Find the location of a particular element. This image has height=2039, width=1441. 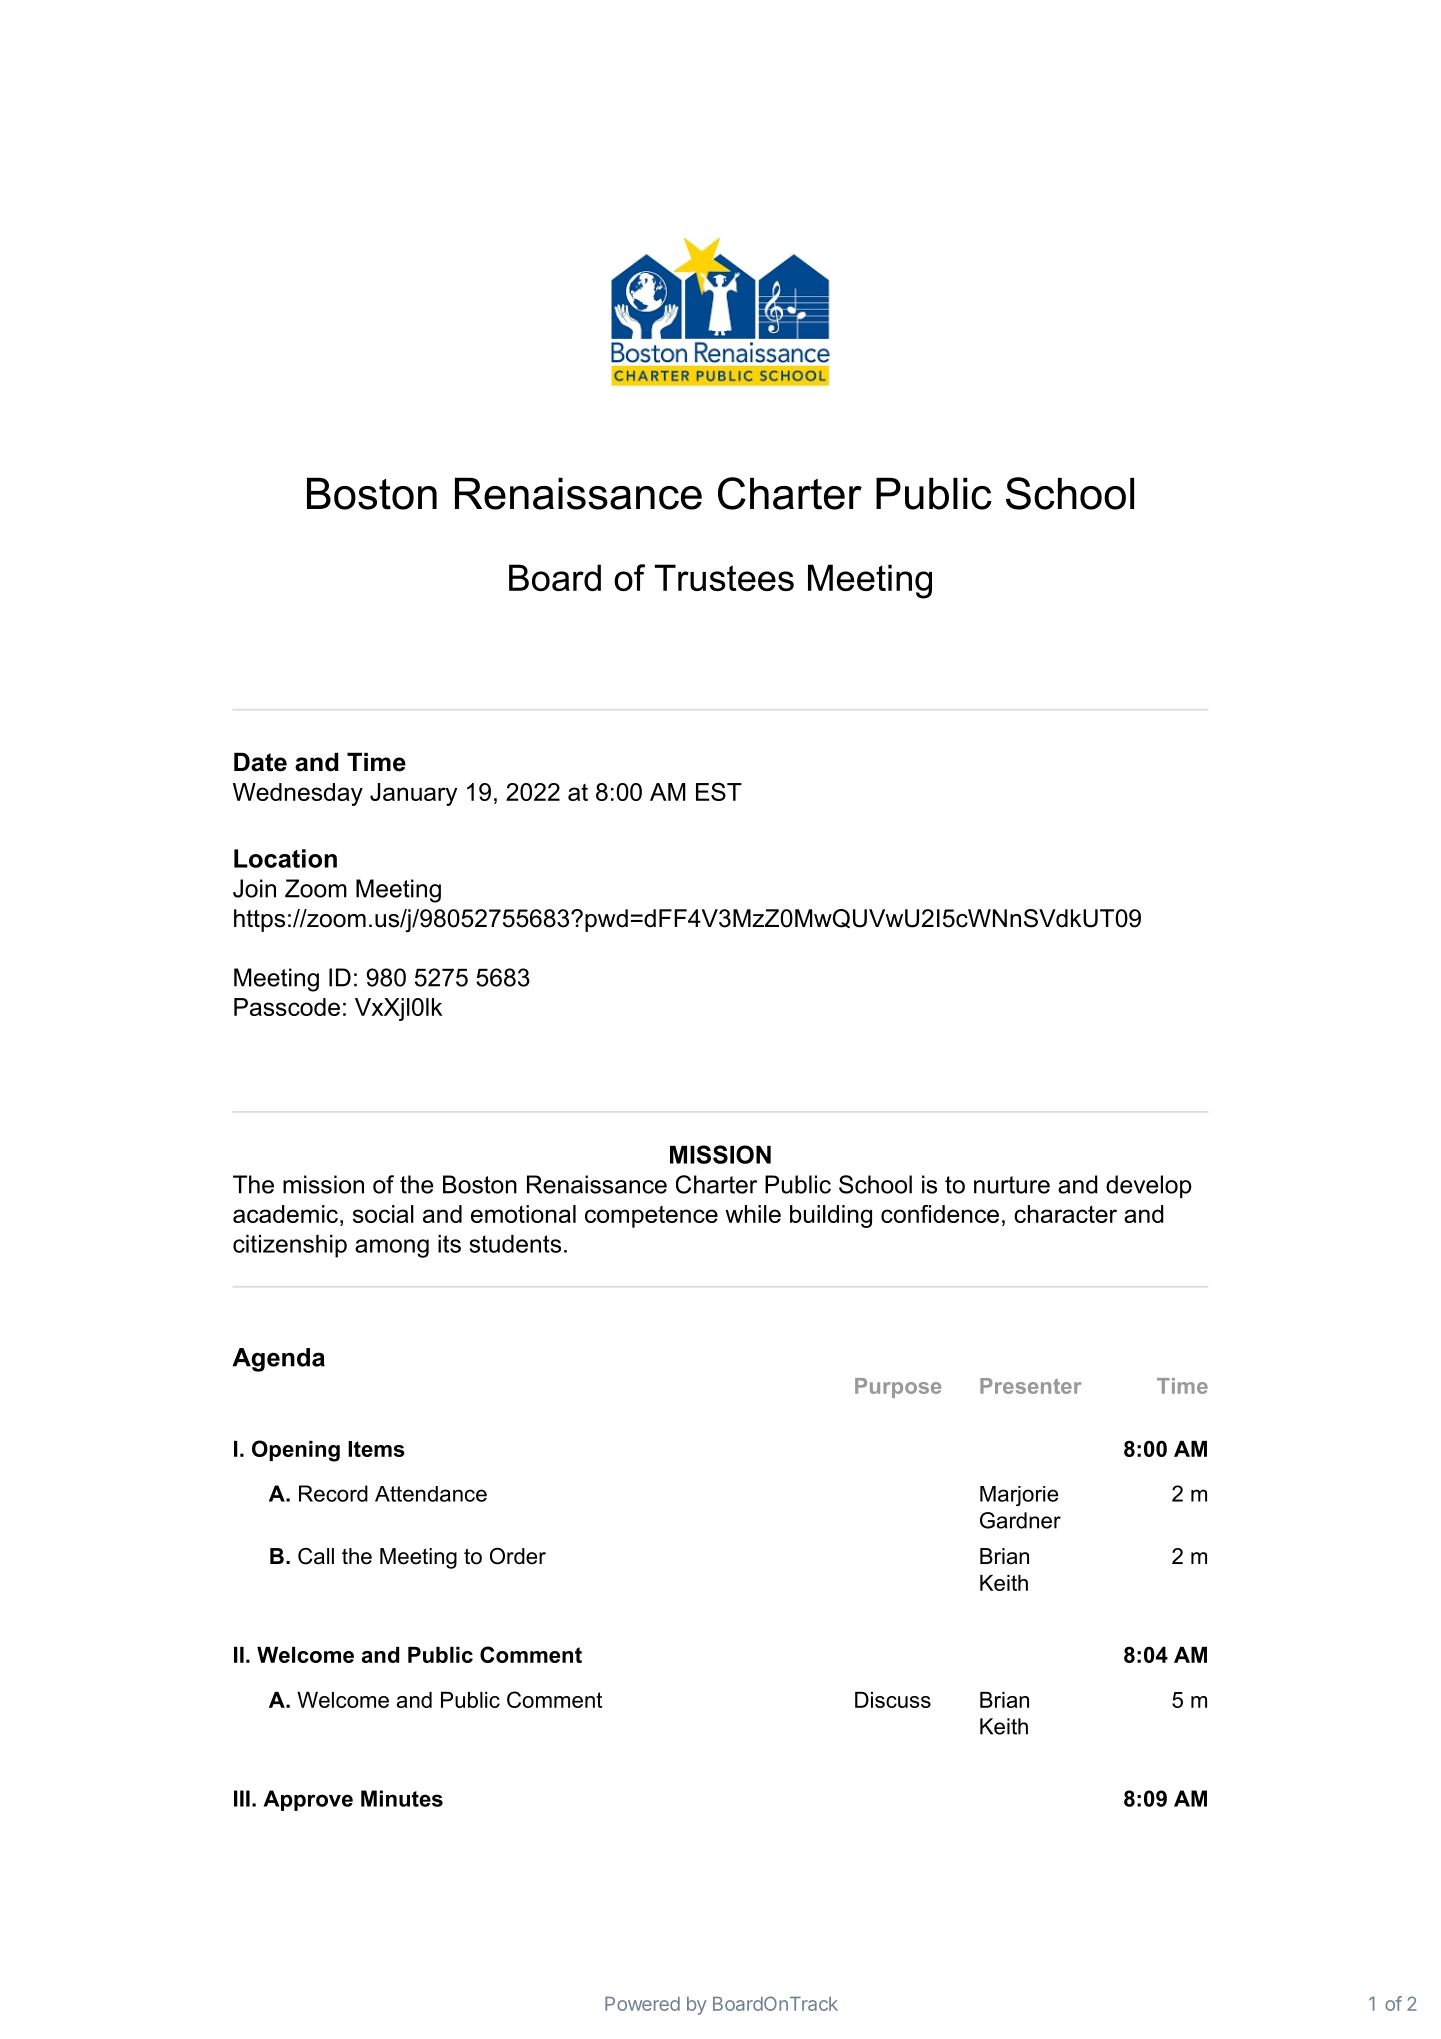

Approve is located at coordinates (308, 1800).
